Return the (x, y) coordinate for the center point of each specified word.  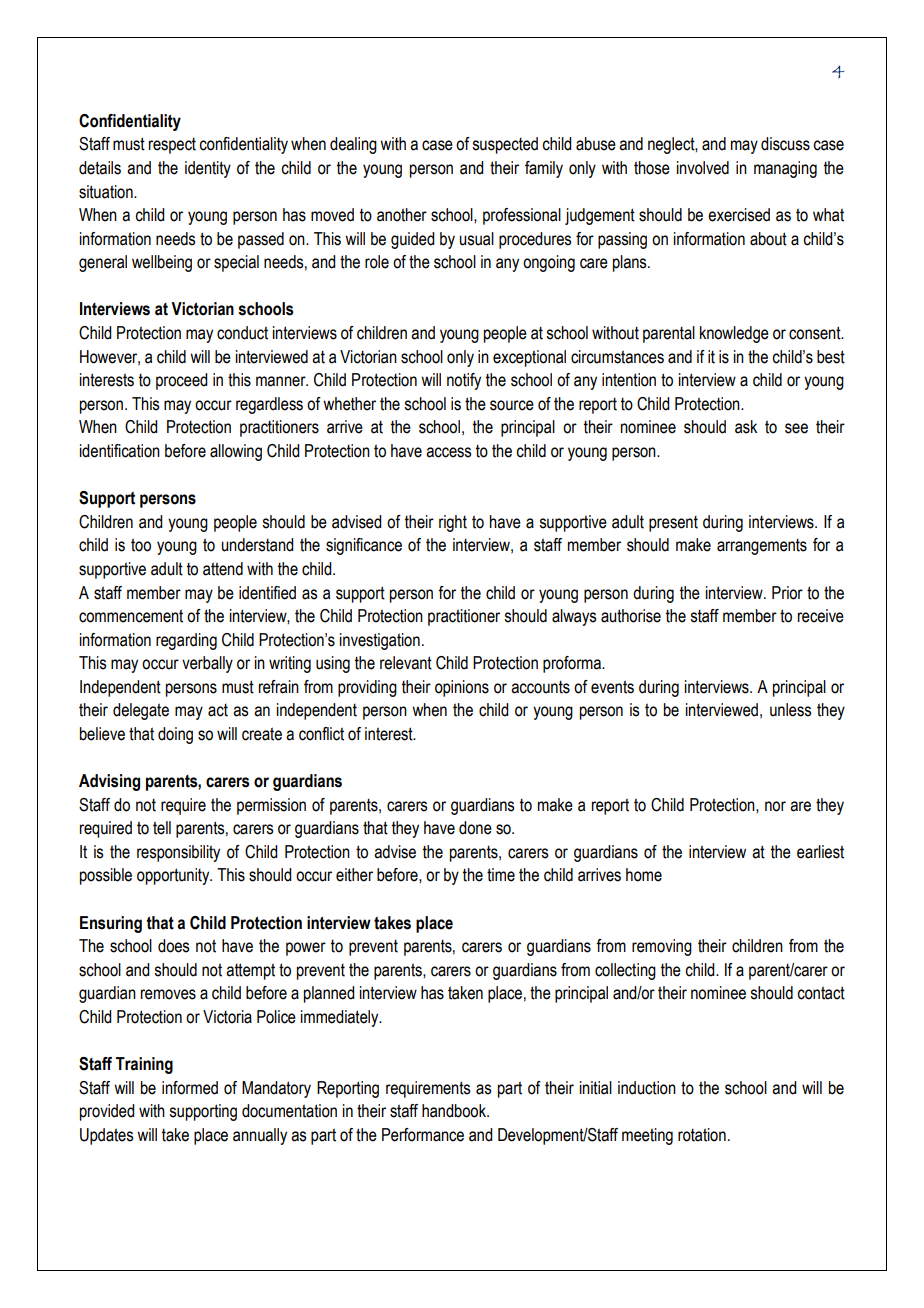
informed (190, 1088)
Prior (787, 593)
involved (703, 168)
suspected (505, 145)
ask (746, 427)
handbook (455, 1111)
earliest (820, 852)
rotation (702, 1135)
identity (208, 169)
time (501, 875)
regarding (186, 641)
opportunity (174, 876)
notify (464, 381)
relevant (406, 663)
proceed (182, 381)
